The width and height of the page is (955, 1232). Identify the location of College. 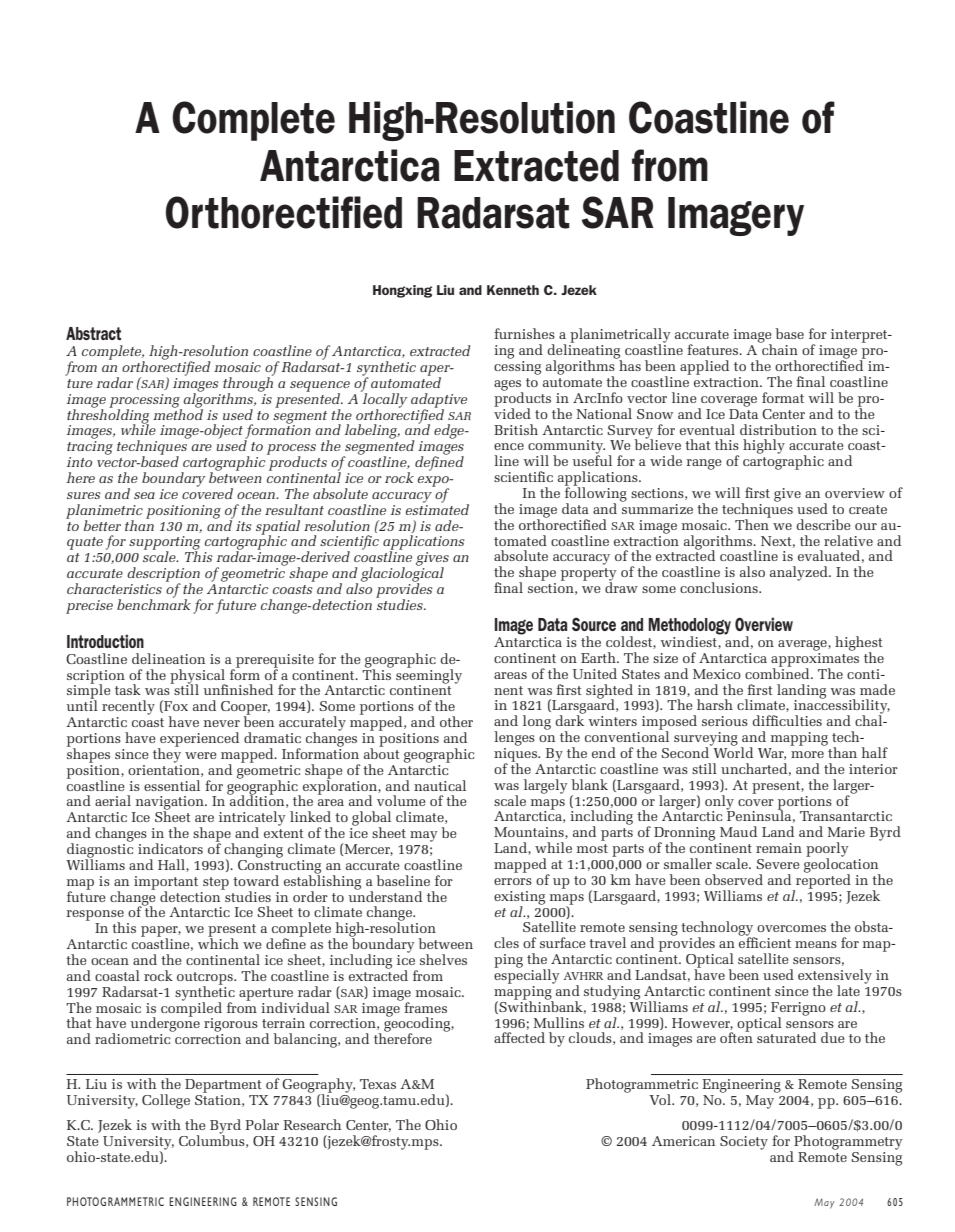
(166, 1101).
